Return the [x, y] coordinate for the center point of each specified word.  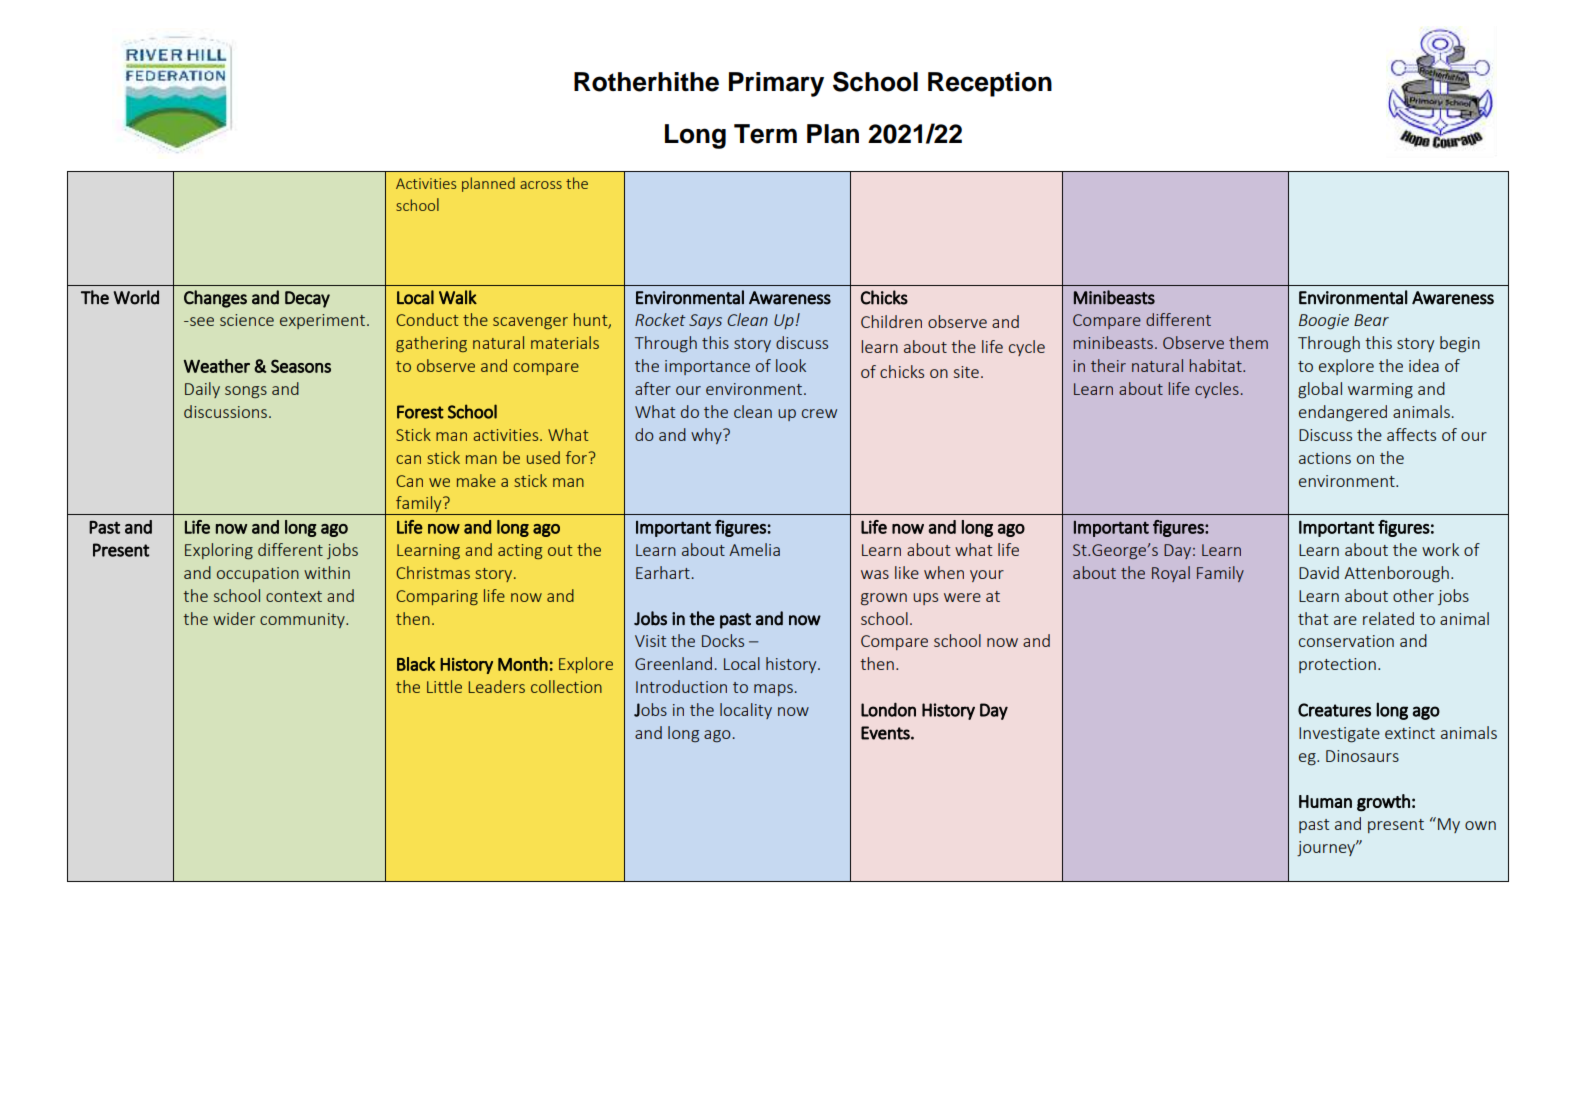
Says [705, 321]
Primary [776, 84]
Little [444, 686]
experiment [322, 321]
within [327, 572]
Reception [990, 84]
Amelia [754, 549]
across [541, 185]
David [1319, 572]
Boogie [1324, 322]
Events [886, 733]
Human [1325, 801]
